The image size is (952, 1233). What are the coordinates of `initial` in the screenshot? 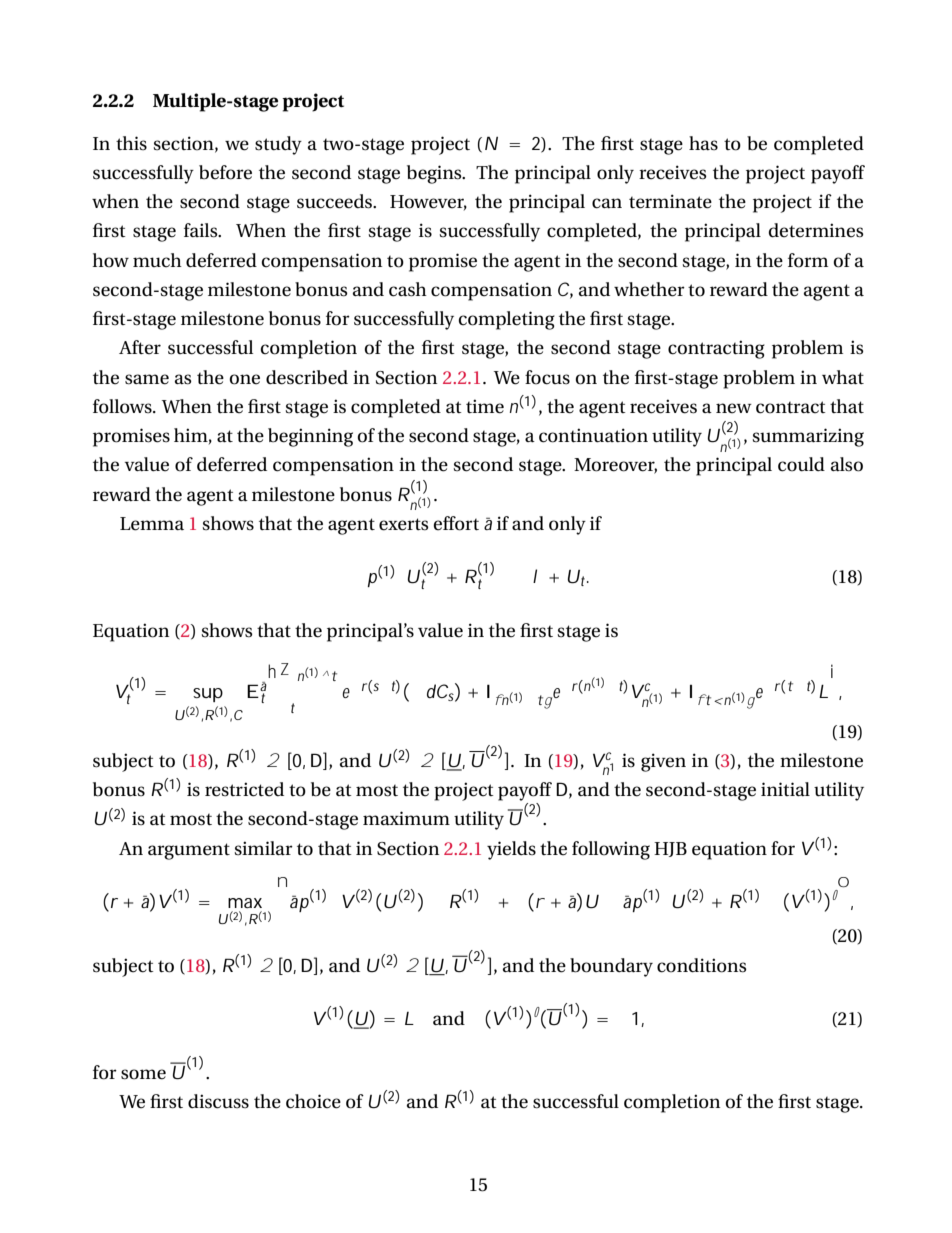 It's located at (785, 789).
